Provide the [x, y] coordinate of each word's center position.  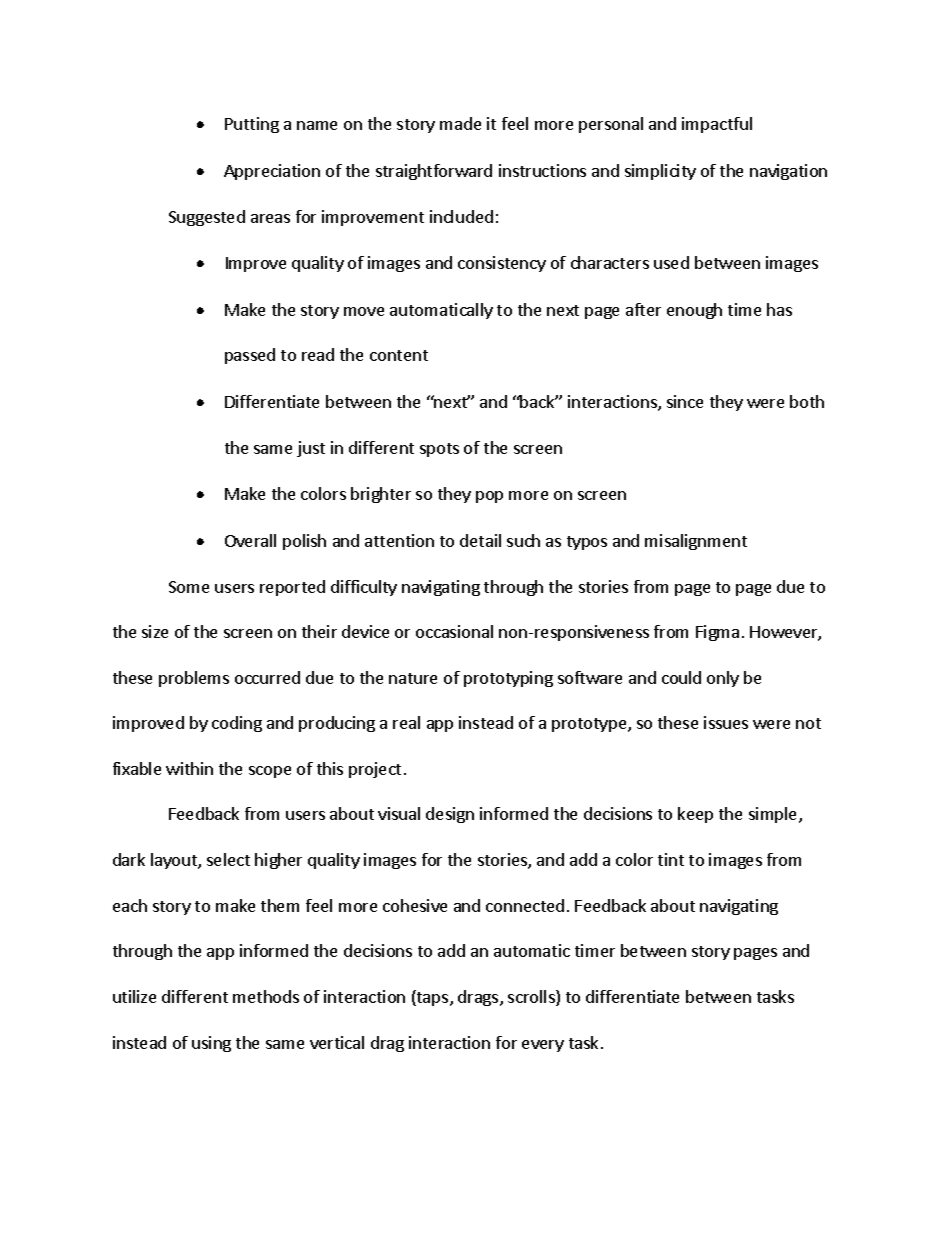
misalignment [696, 542]
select [228, 859]
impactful [717, 125]
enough [694, 311]
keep [695, 815]
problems [194, 679]
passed [250, 356]
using [211, 1044]
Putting [252, 125]
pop [489, 497]
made [460, 123]
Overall [250, 540]
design [450, 815]
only [723, 679]
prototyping [508, 679]
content [399, 355]
